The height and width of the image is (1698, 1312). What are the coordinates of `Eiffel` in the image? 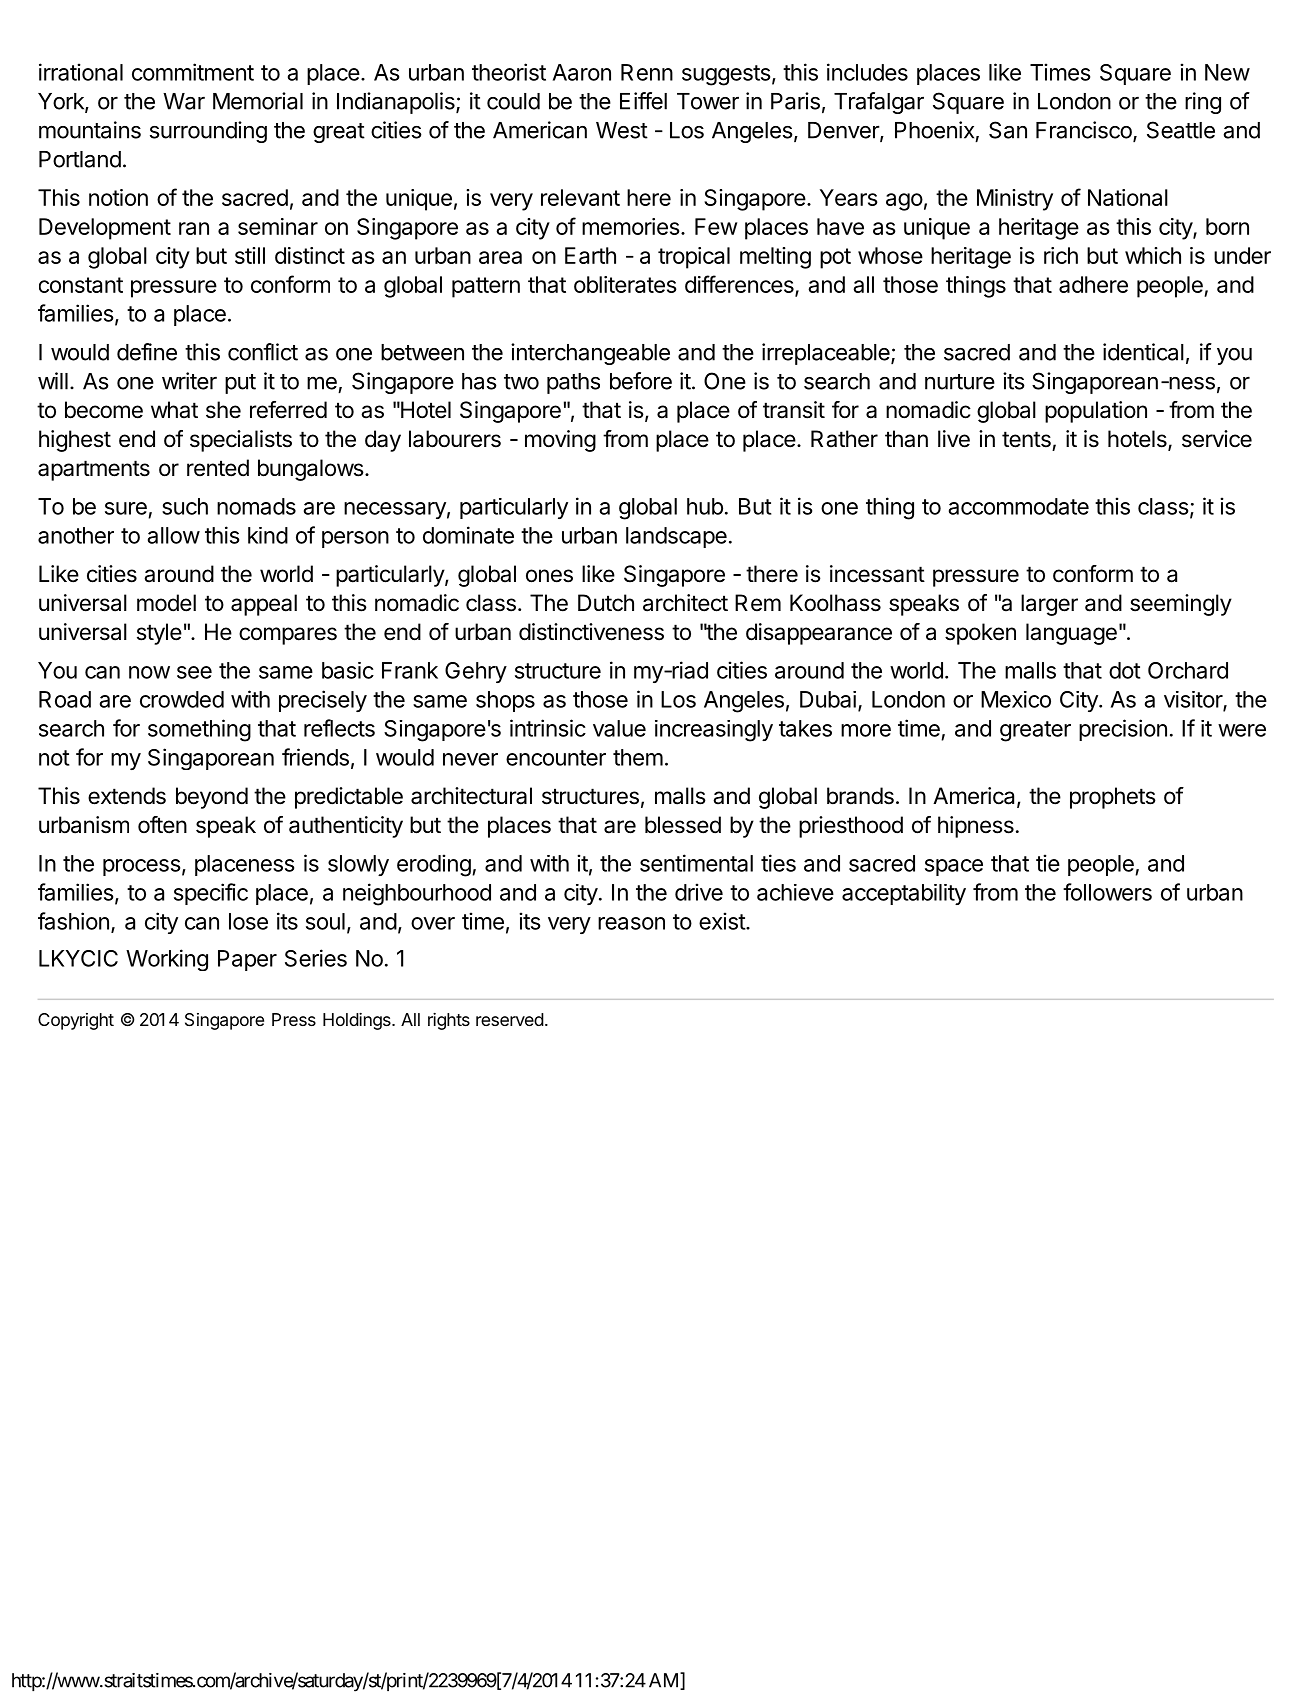 It's located at (643, 101).
